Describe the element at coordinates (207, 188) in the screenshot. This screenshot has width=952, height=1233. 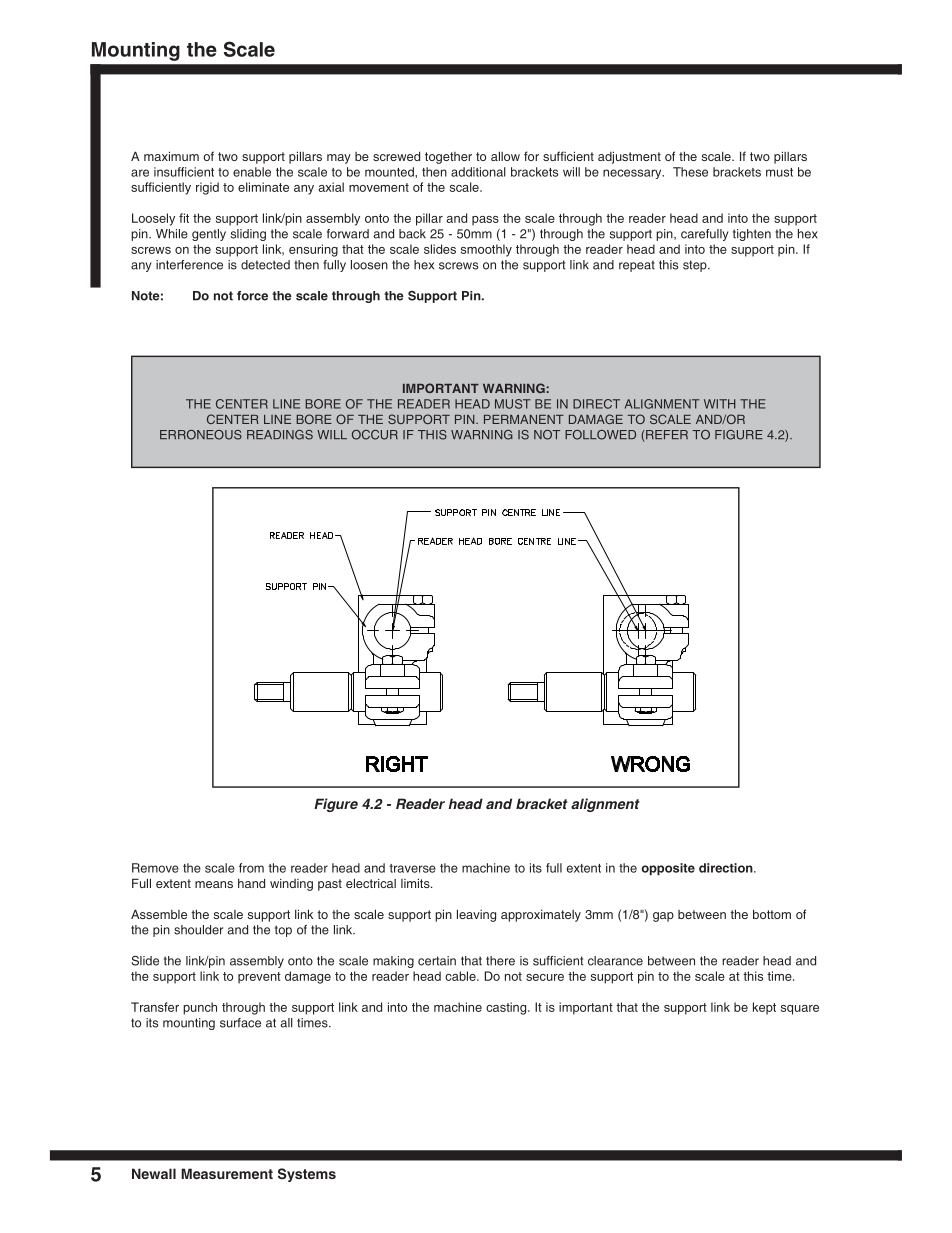
I see `rigid` at that location.
